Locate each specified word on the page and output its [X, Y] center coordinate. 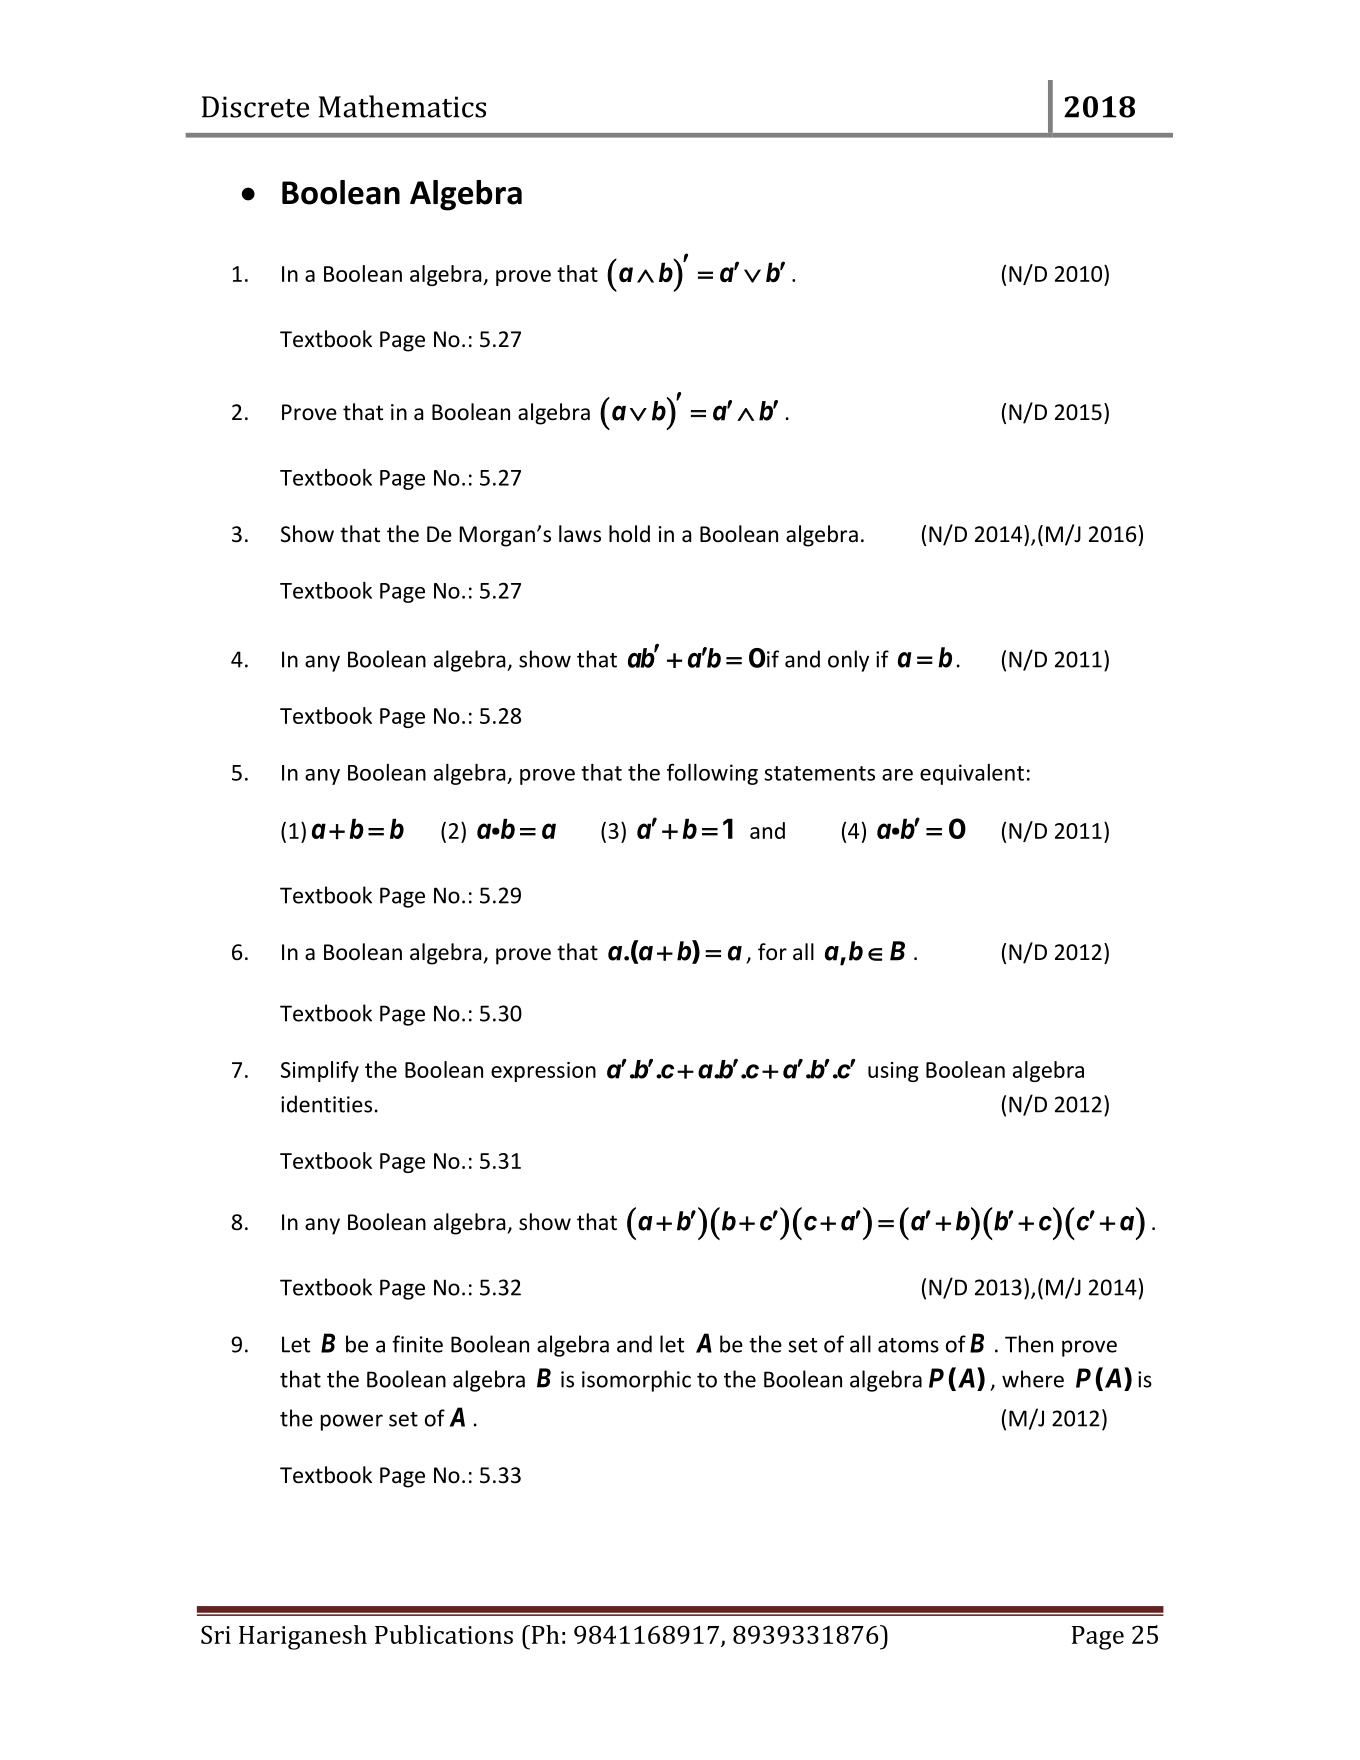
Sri [216, 1634]
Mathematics [402, 106]
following [712, 774]
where [1033, 1379]
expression [543, 1072]
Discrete [255, 107]
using [893, 1072]
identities [326, 1104]
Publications [444, 1634]
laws [580, 534]
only [848, 661]
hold [629, 534]
